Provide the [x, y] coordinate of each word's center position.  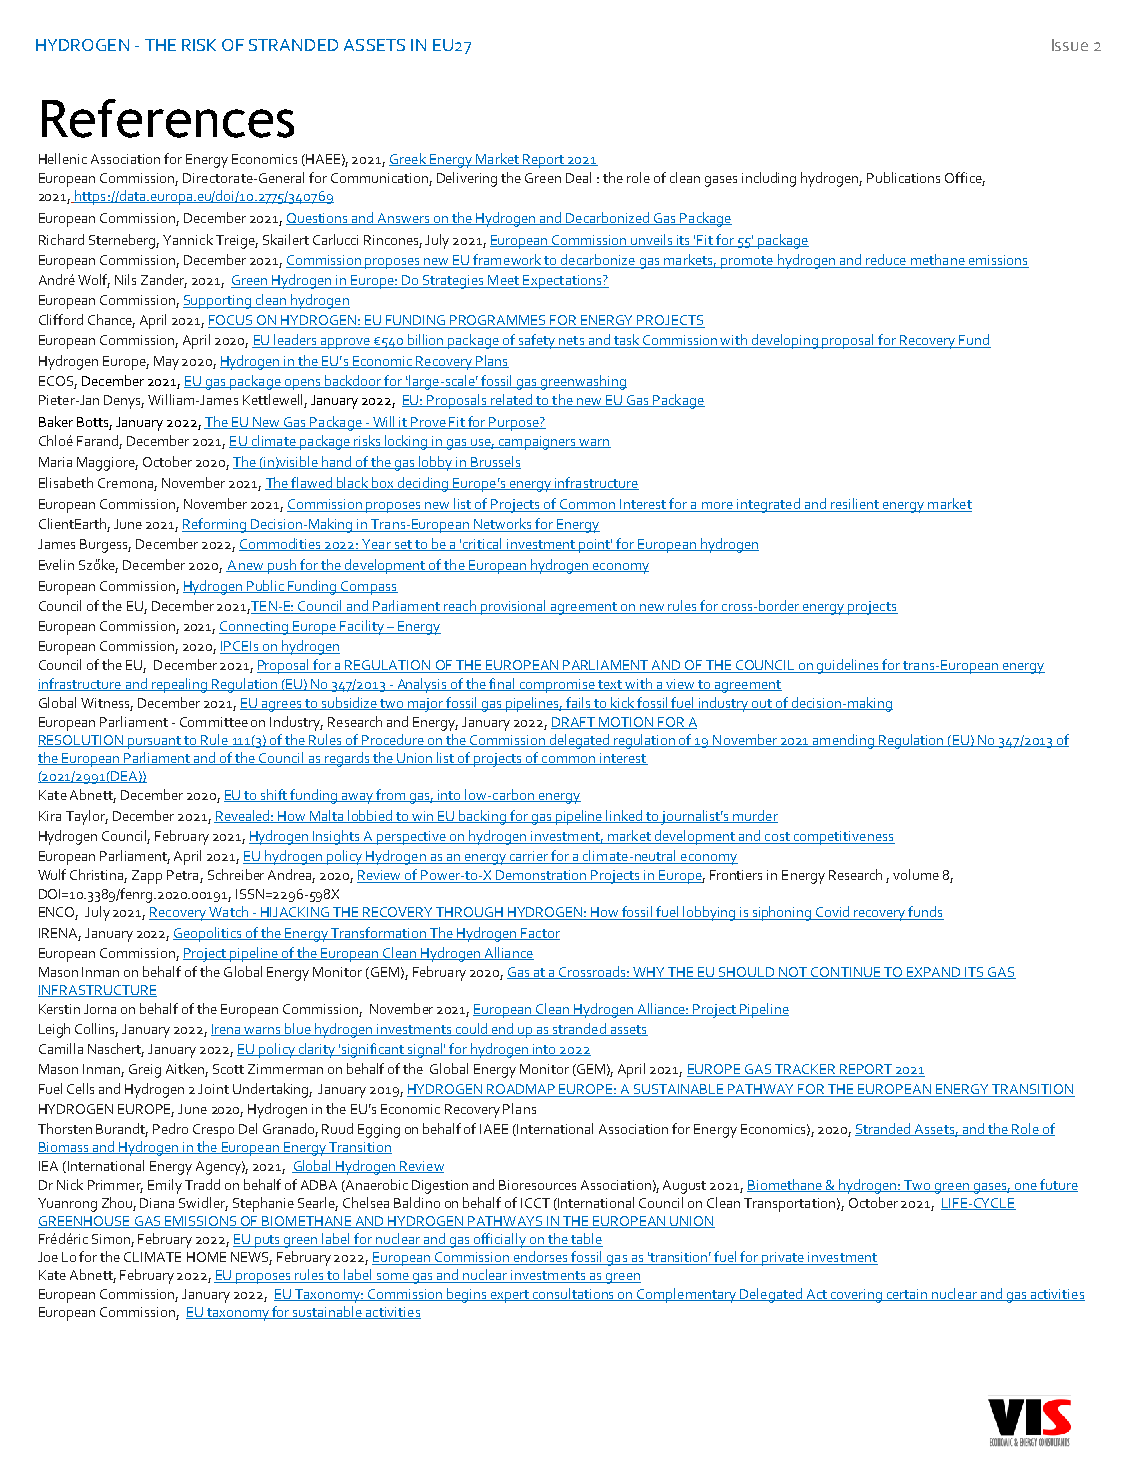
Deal [578, 177]
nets [572, 342]
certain [907, 1295]
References [168, 118]
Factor [539, 934]
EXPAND [934, 973]
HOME [206, 1257]
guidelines [849, 666]
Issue [1070, 45]
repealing [179, 685]
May [166, 363]
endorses [541, 1258]
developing [785, 341]
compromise [558, 686]
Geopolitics [208, 934]
